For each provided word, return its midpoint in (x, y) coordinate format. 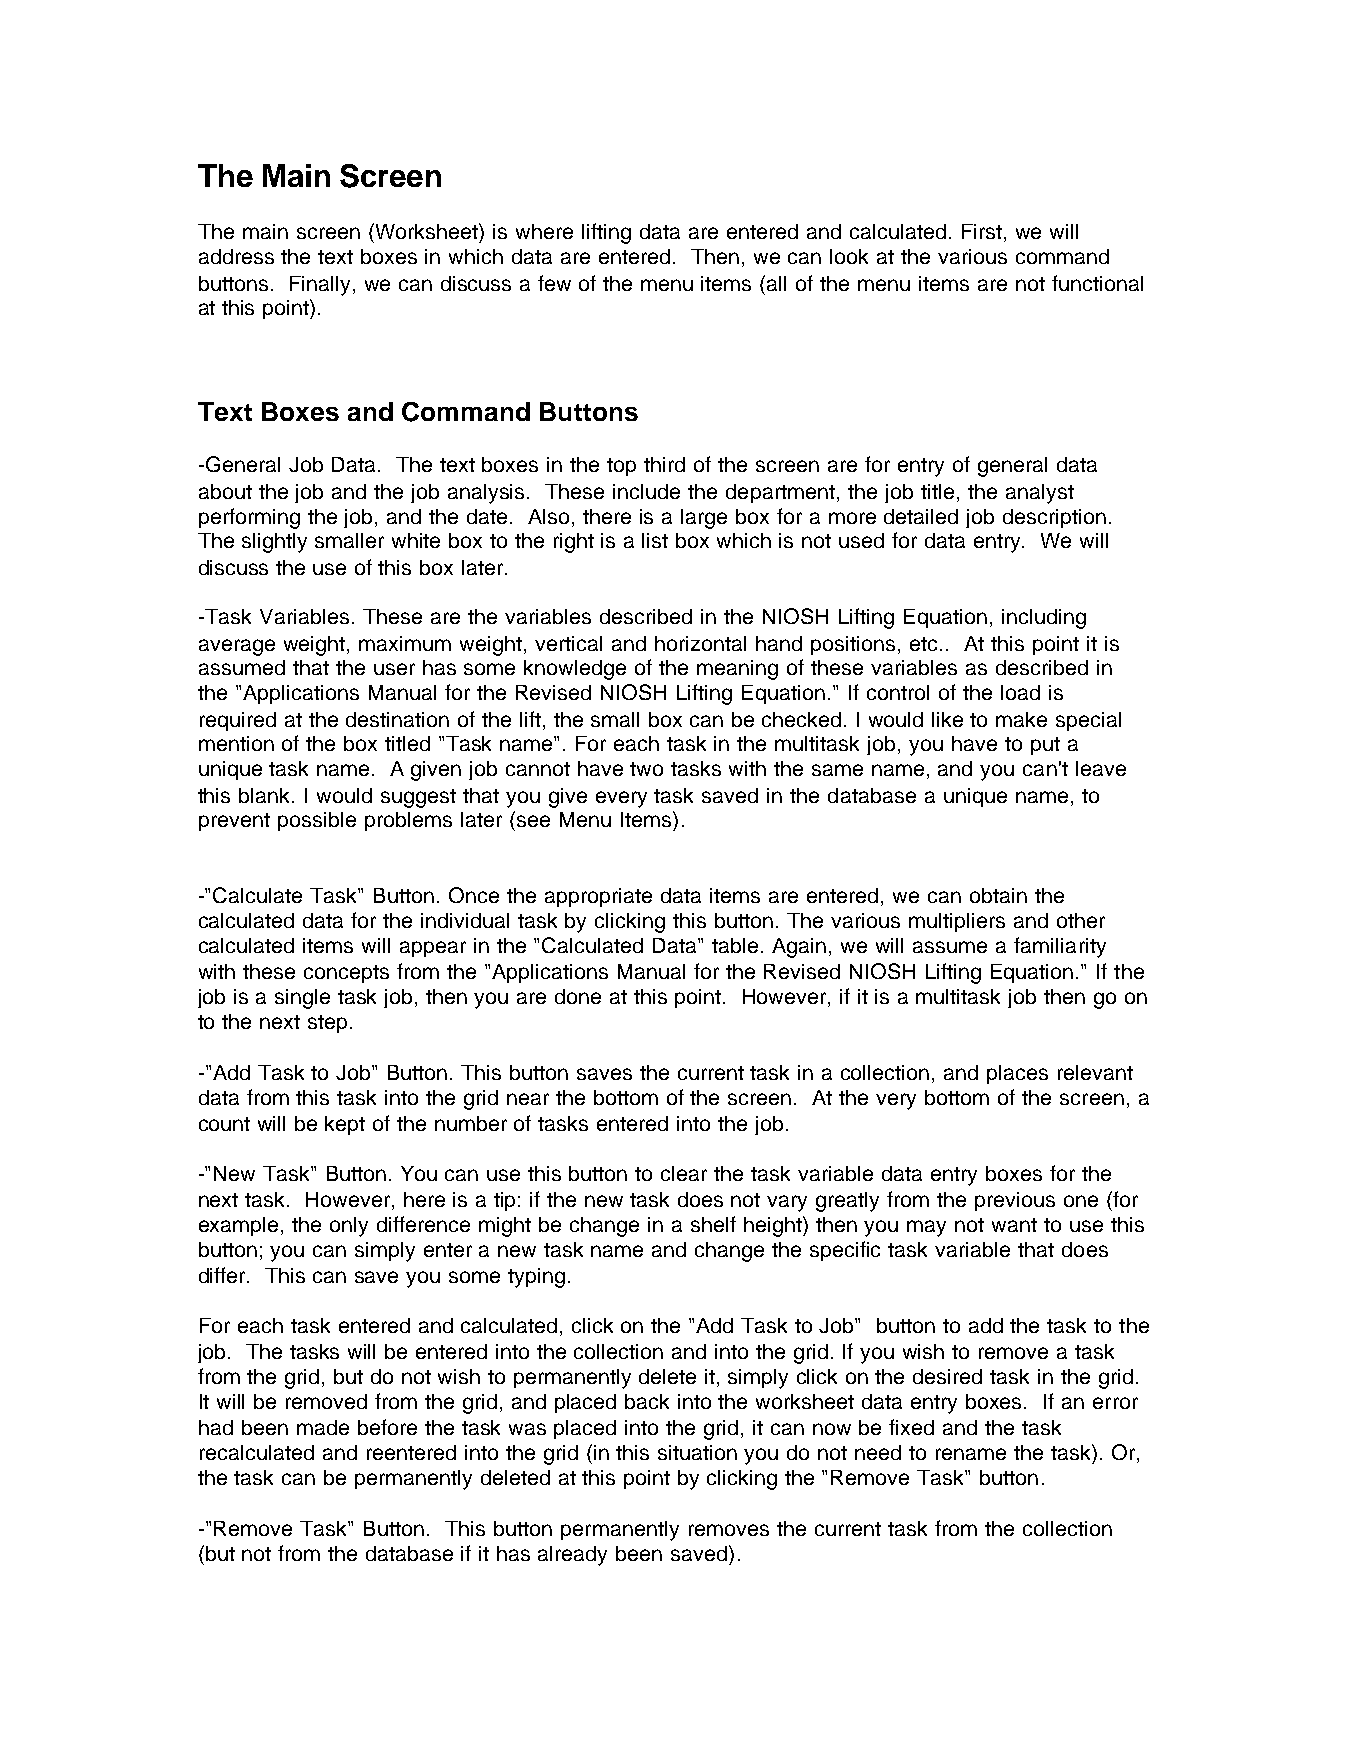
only (349, 1227)
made (323, 1427)
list (655, 540)
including (1044, 619)
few (554, 283)
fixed (911, 1427)
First (983, 233)
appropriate (598, 897)
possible (317, 821)
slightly (274, 543)
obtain (998, 895)
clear (684, 1173)
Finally (322, 286)
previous (1015, 1201)
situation (697, 1452)
